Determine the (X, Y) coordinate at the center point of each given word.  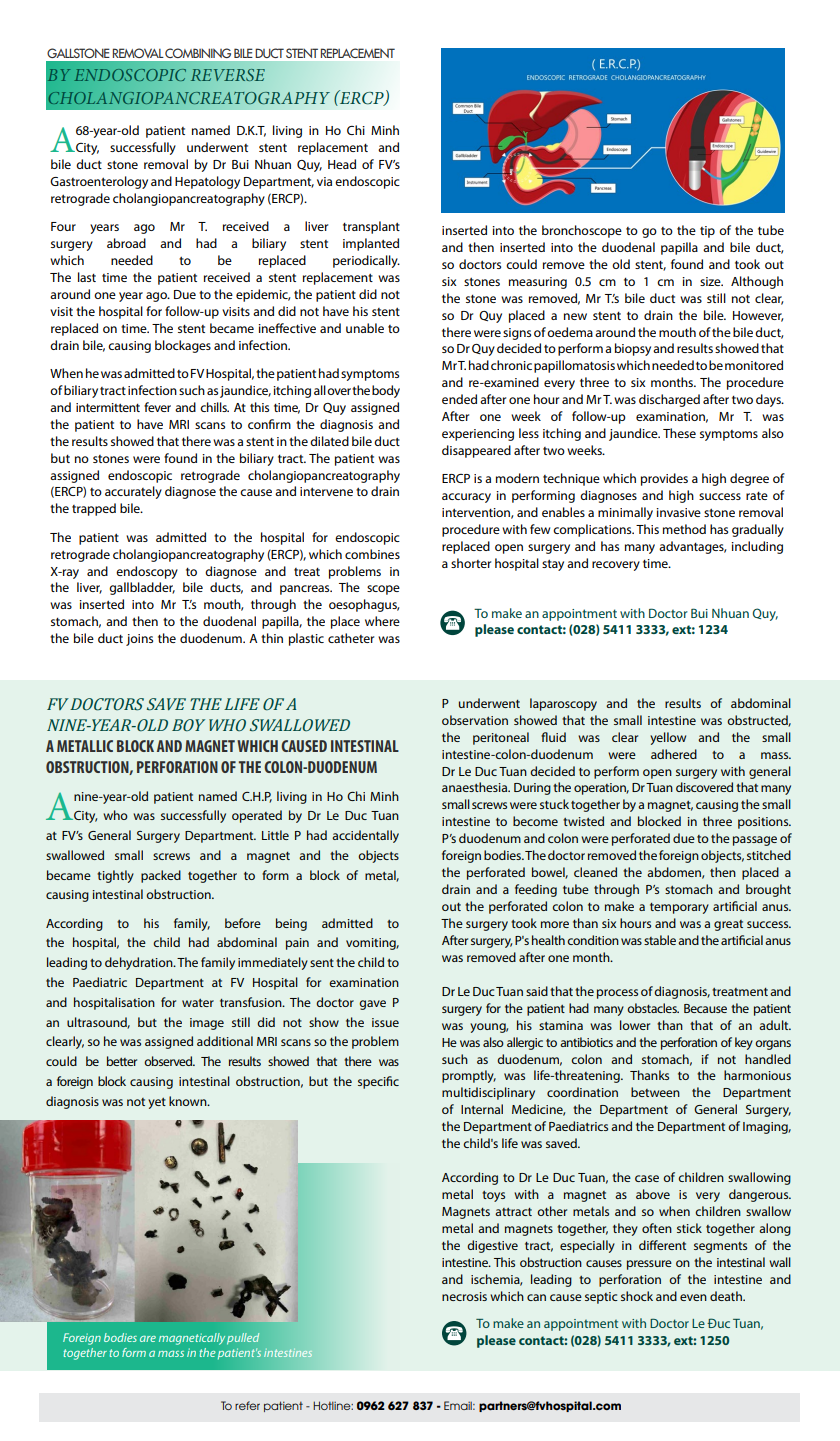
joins (139, 640)
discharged (669, 400)
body (386, 391)
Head (342, 164)
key (744, 1043)
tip (707, 232)
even (693, 1297)
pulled (243, 1338)
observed (169, 1061)
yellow (668, 738)
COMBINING (198, 53)
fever (157, 407)
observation (475, 720)
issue (385, 1022)
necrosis (464, 1296)
